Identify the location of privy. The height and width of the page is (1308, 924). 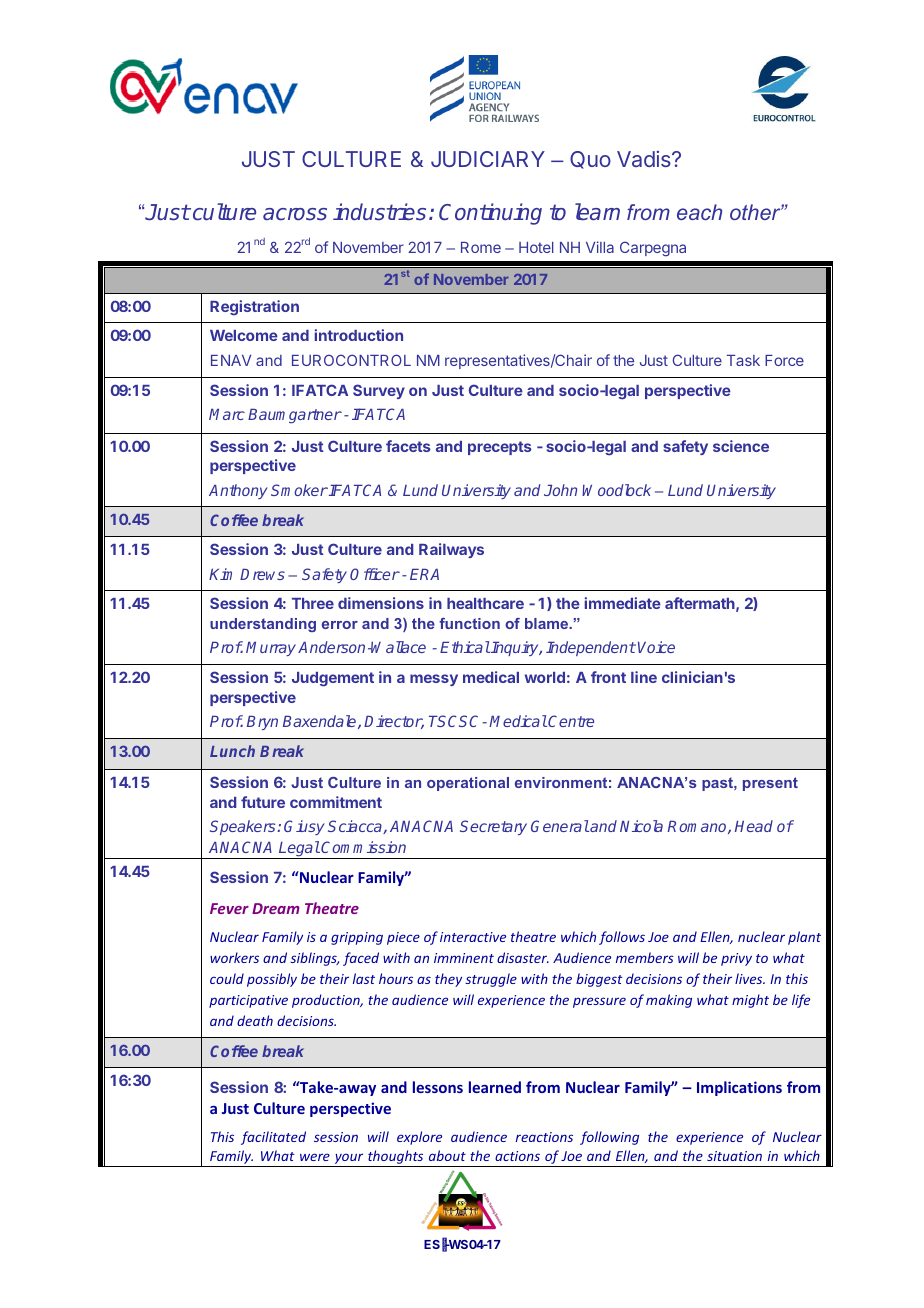
(736, 959).
